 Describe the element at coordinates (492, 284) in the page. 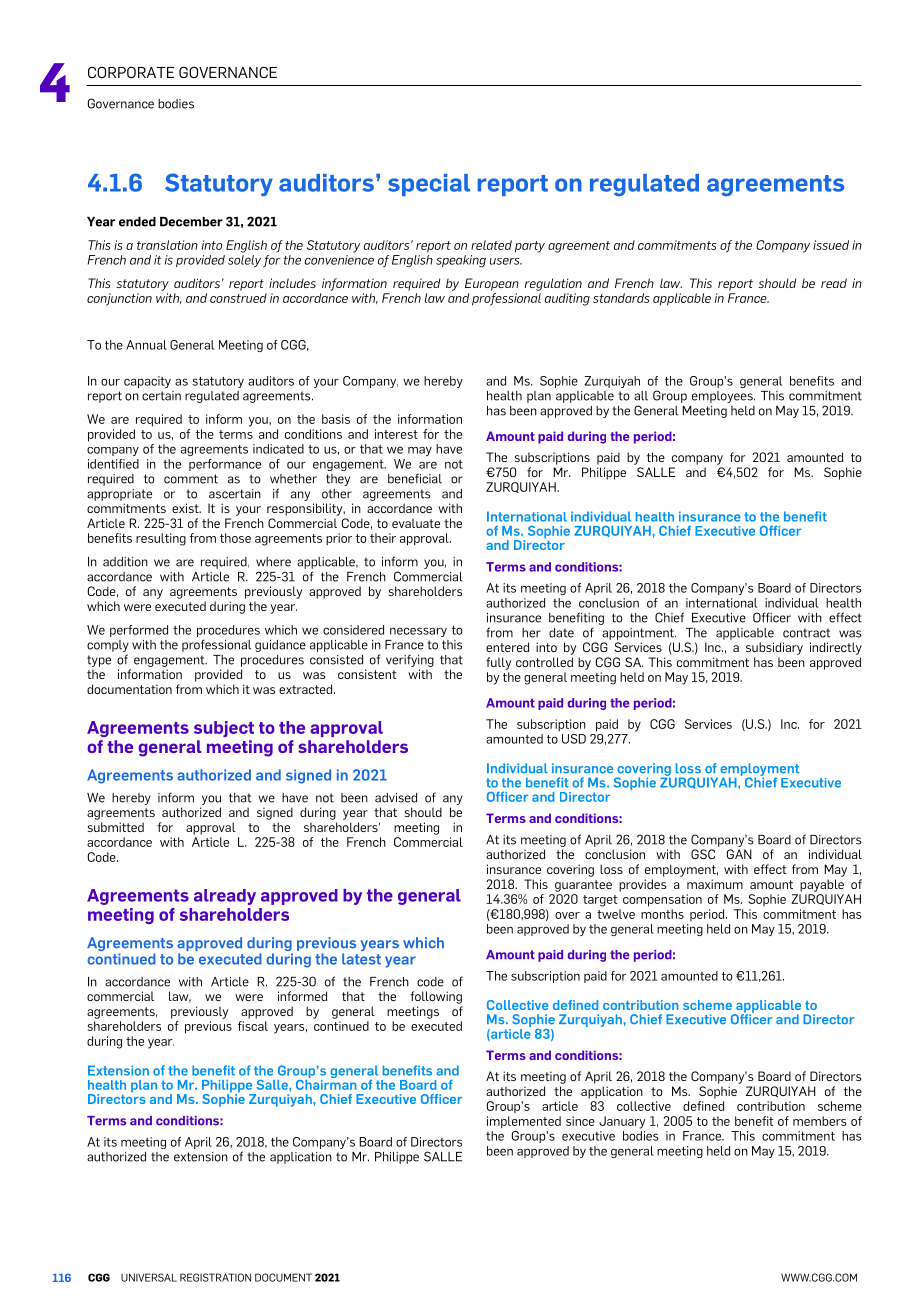

I see `European` at that location.
